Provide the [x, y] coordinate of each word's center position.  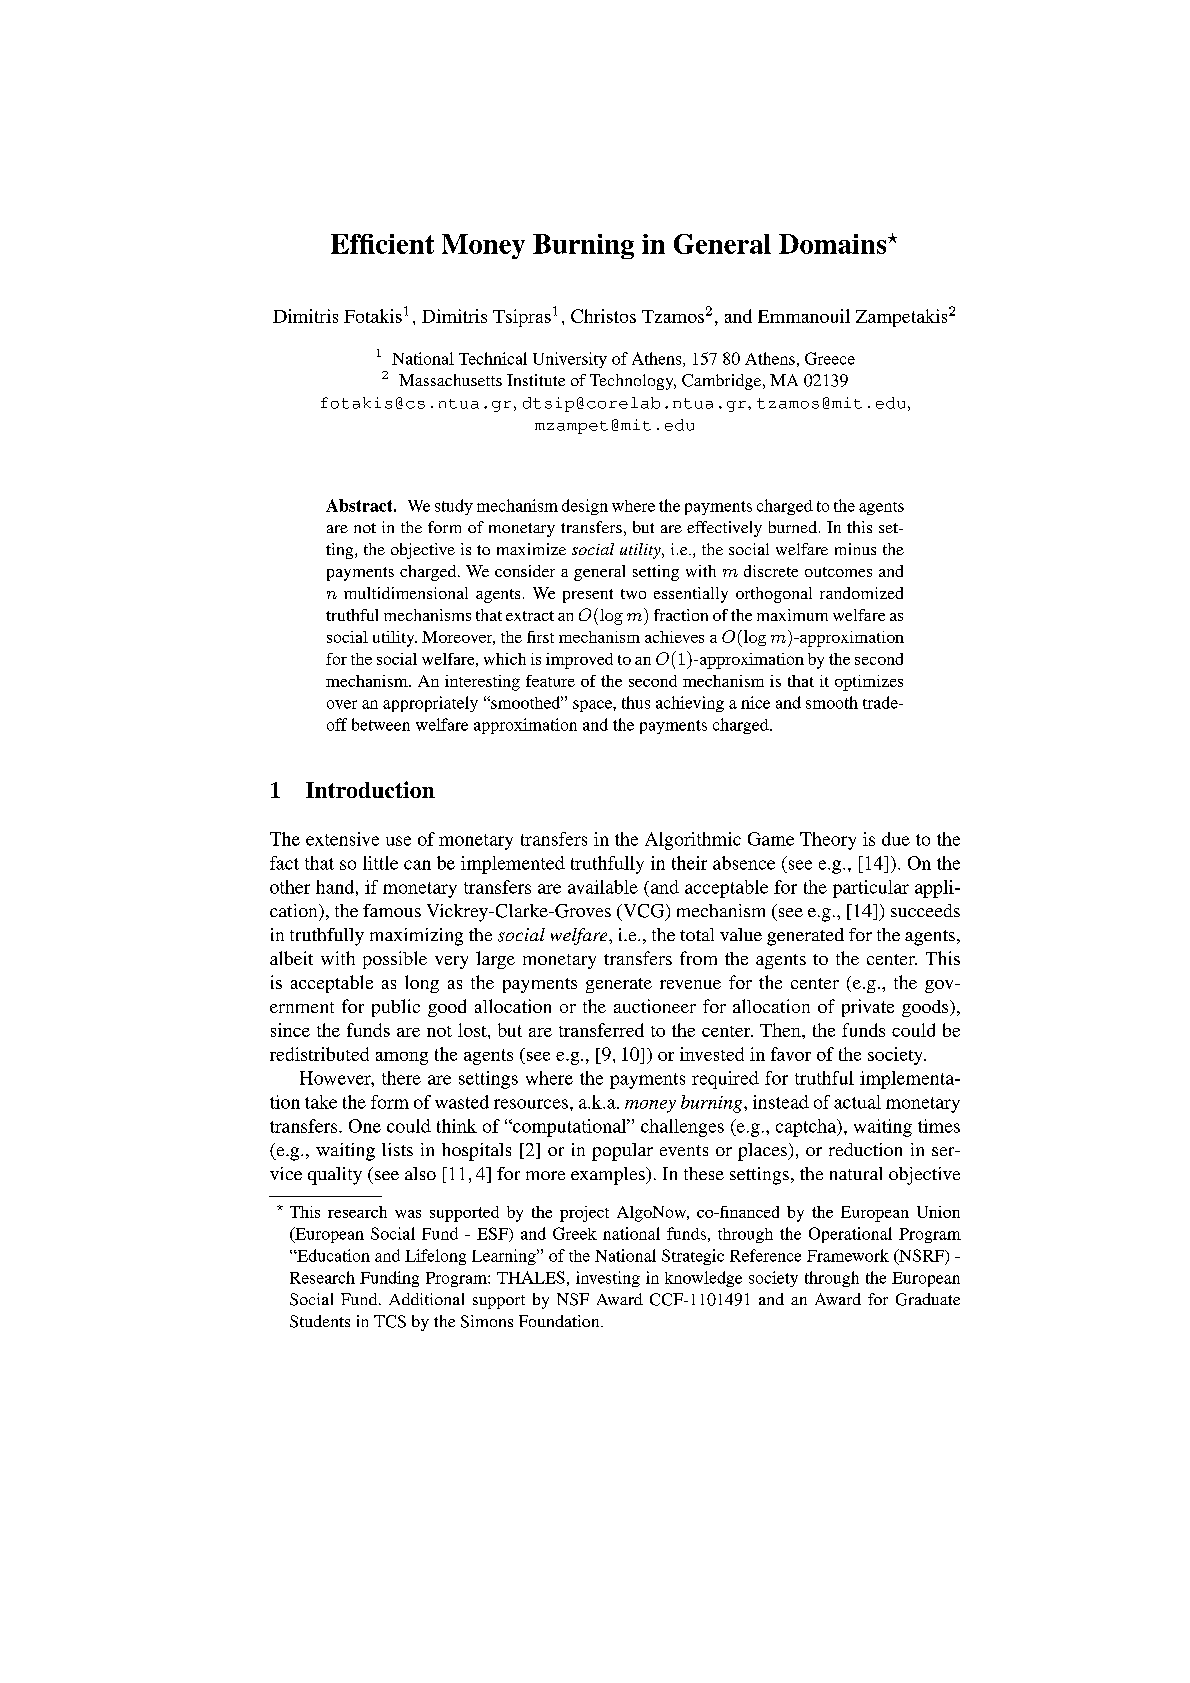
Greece [830, 358]
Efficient [382, 244]
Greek [575, 1233]
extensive [342, 839]
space [593, 706]
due [896, 839]
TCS [390, 1321]
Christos [603, 316]
